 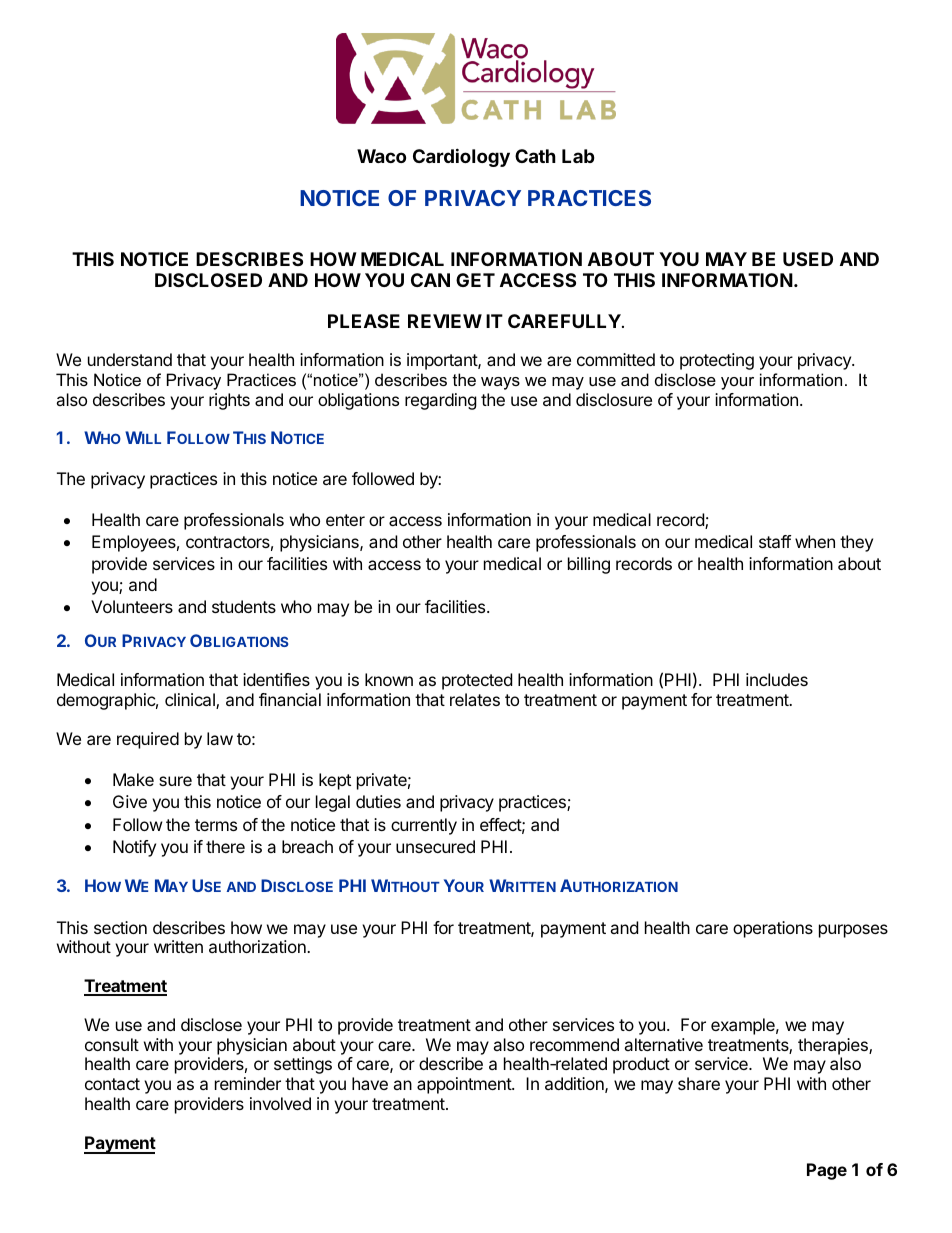 I want to click on Waco, so click(x=381, y=156).
